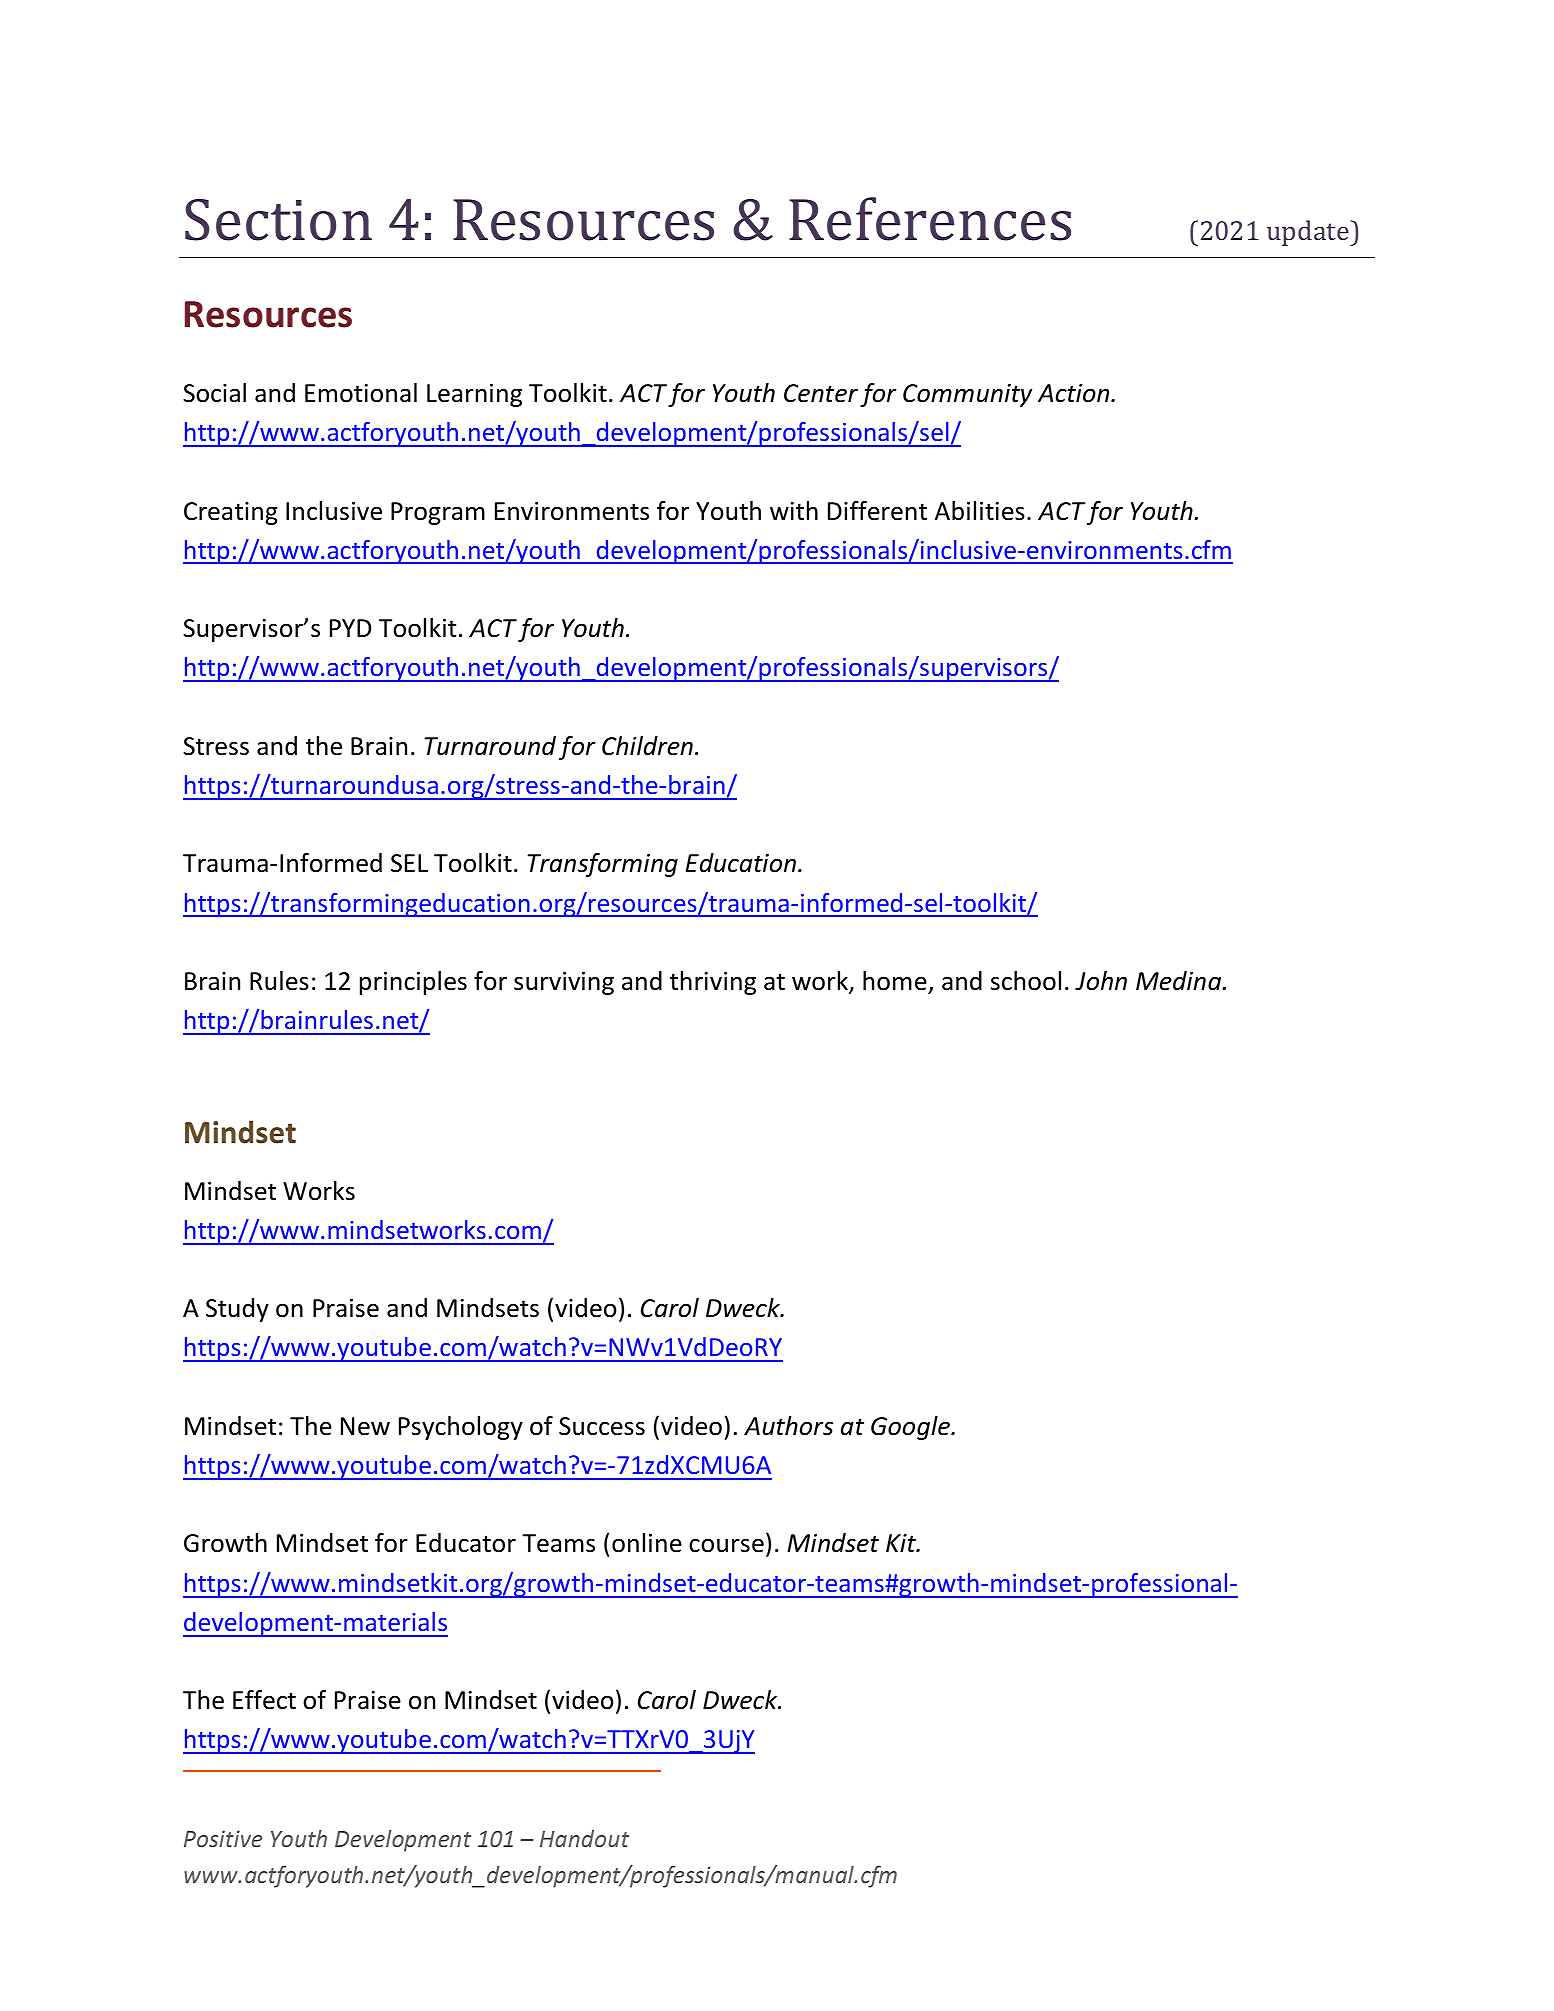 Image resolution: width=1554 pixels, height=2011 pixels. I want to click on principles, so click(413, 983).
